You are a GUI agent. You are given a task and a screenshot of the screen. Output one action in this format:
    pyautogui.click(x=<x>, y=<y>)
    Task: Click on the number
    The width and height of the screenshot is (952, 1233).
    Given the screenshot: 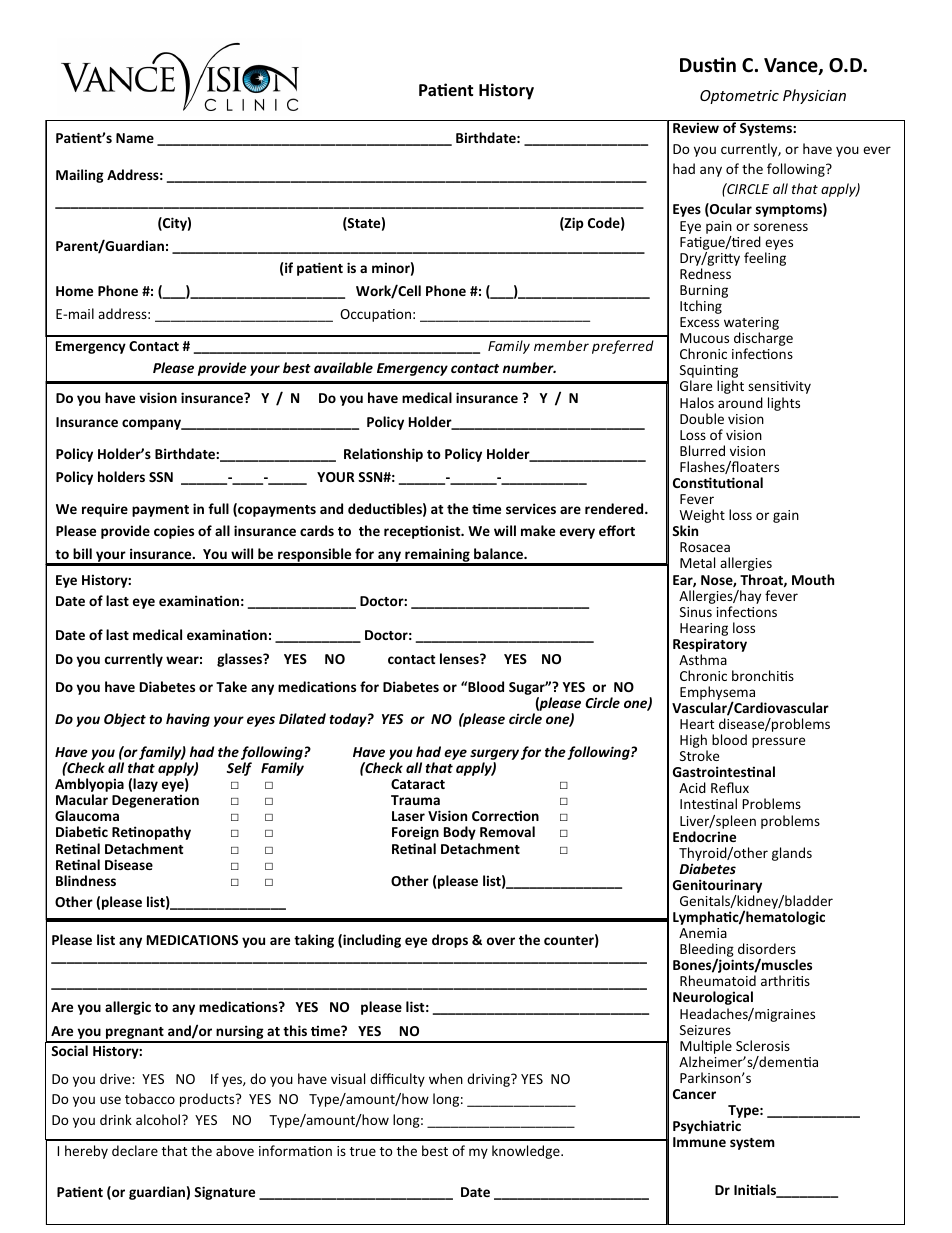 What is the action you would take?
    pyautogui.click(x=529, y=367)
